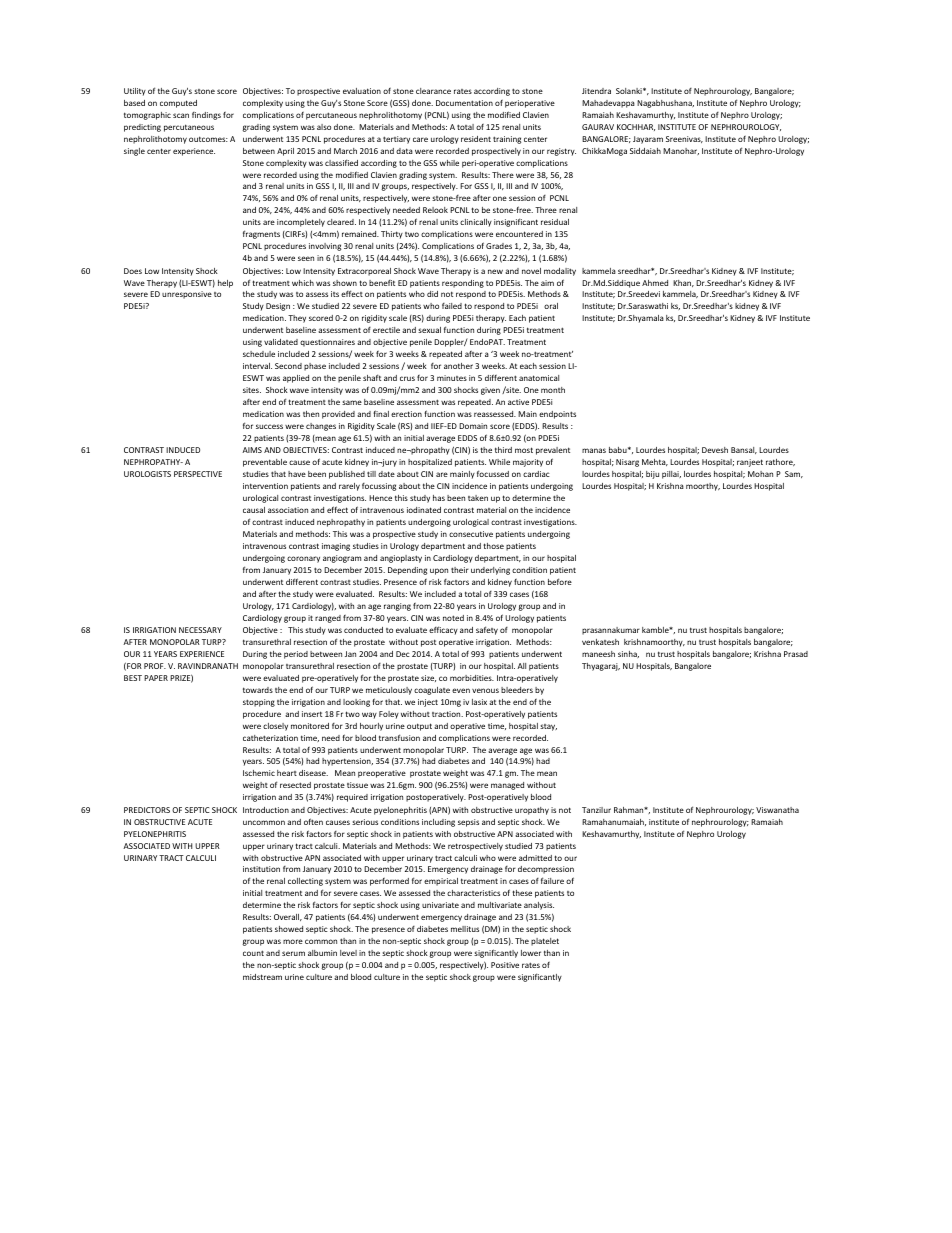  What do you see at coordinates (262, 977) in the screenshot?
I see `midstream` at bounding box center [262, 977].
